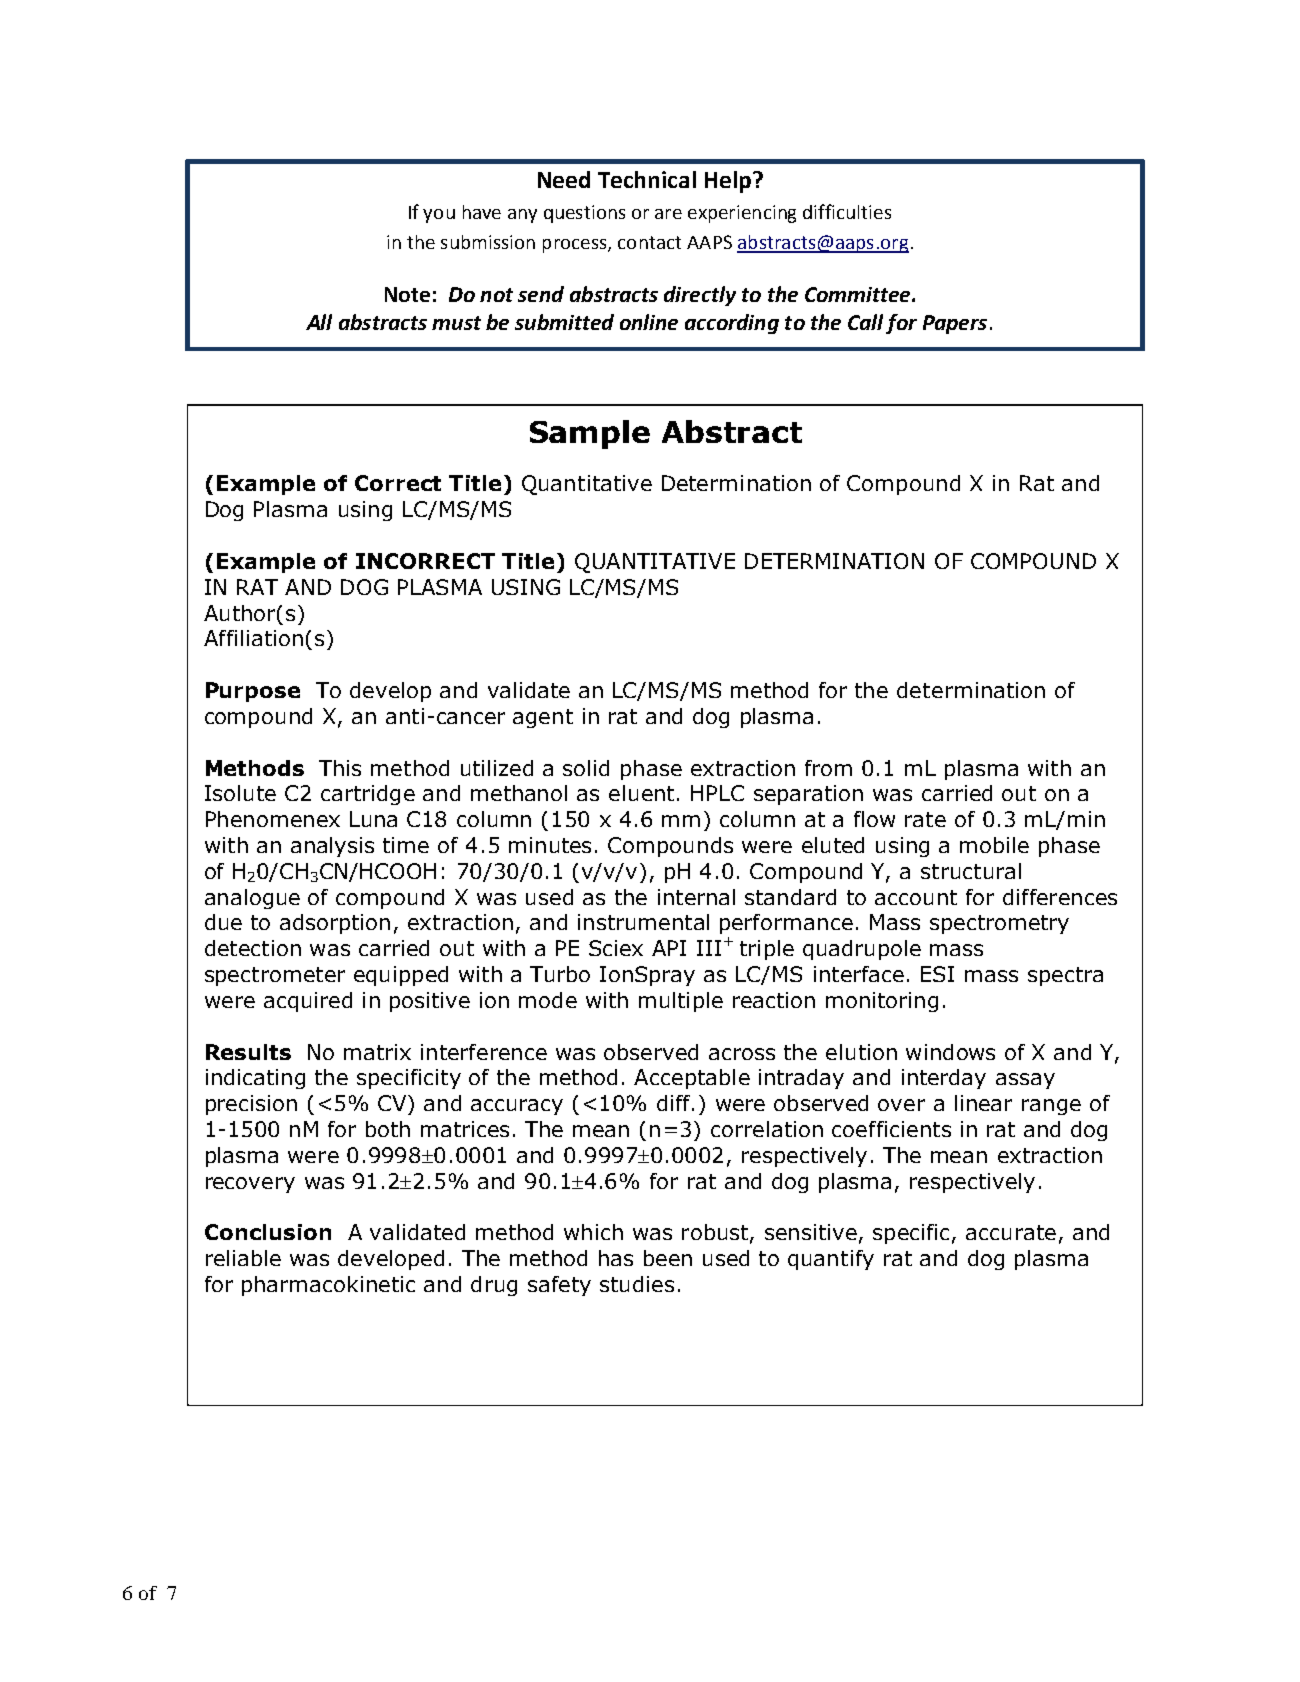 The image size is (1300, 1682). What do you see at coordinates (955, 324) in the screenshot?
I see `Papers` at bounding box center [955, 324].
